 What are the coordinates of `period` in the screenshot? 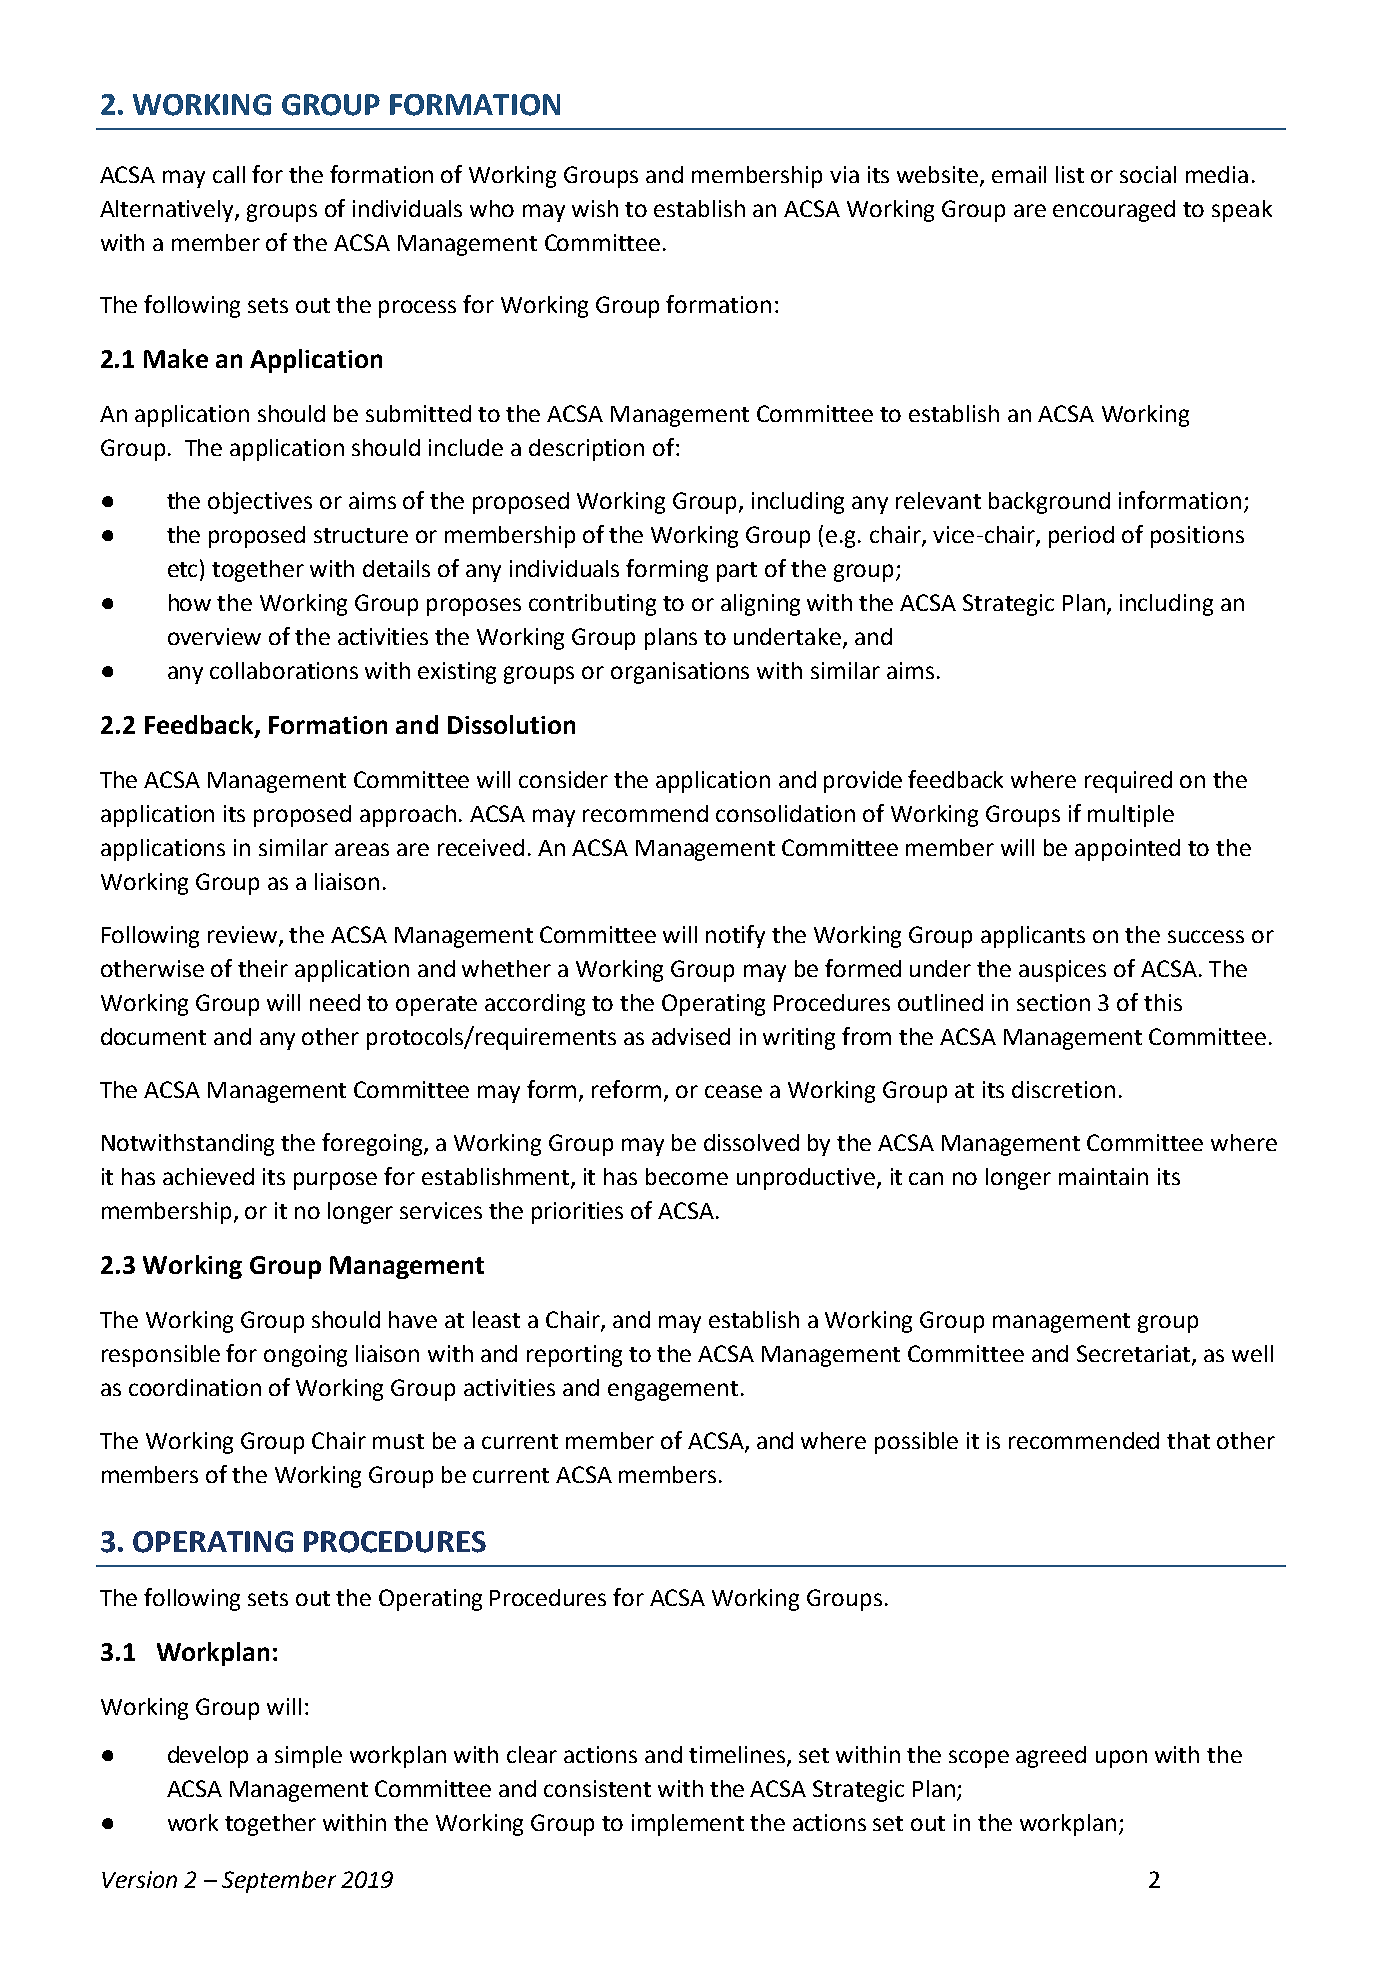 It's located at (1081, 537).
